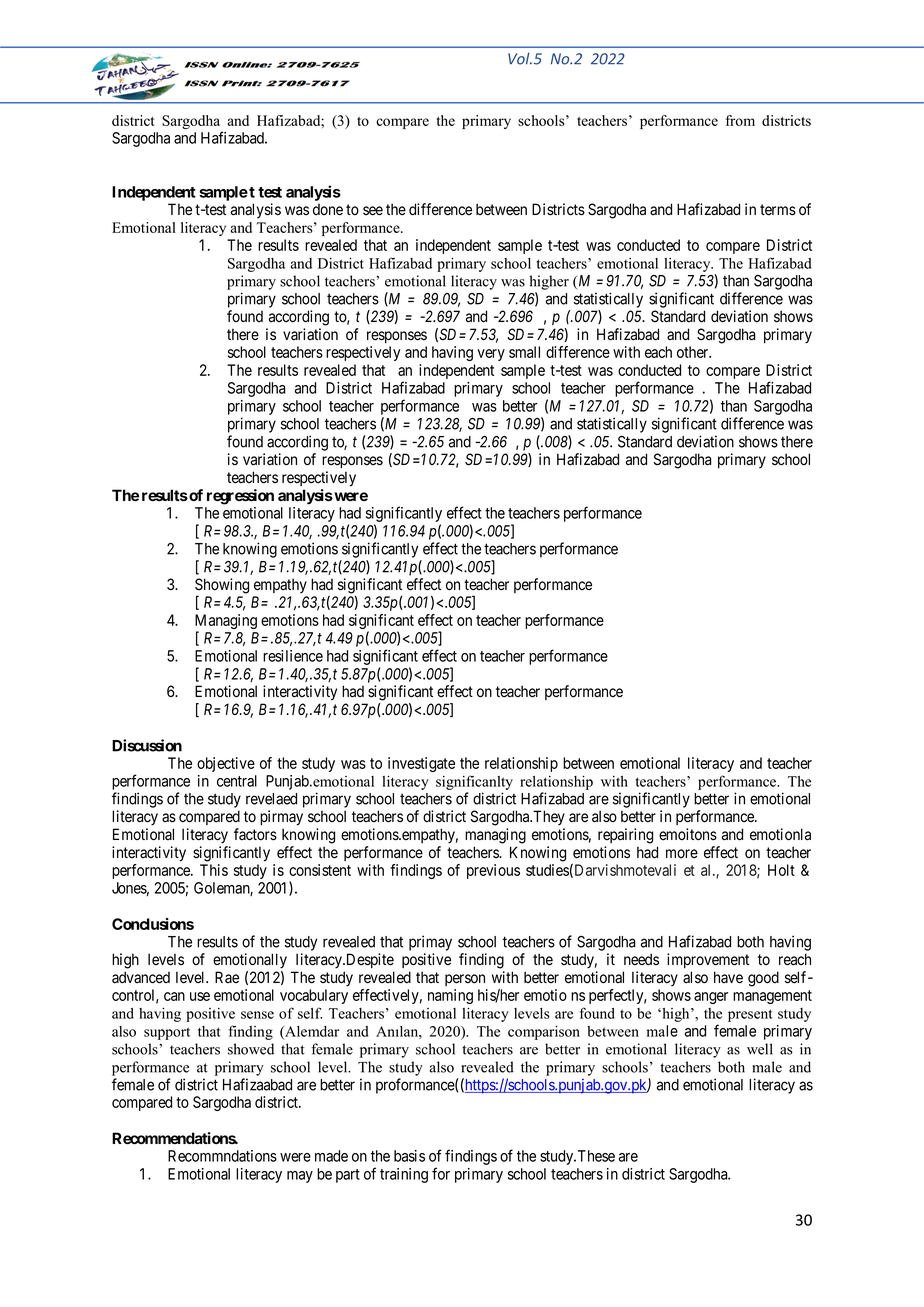  What do you see at coordinates (237, 781) in the screenshot?
I see `central` at bounding box center [237, 781].
